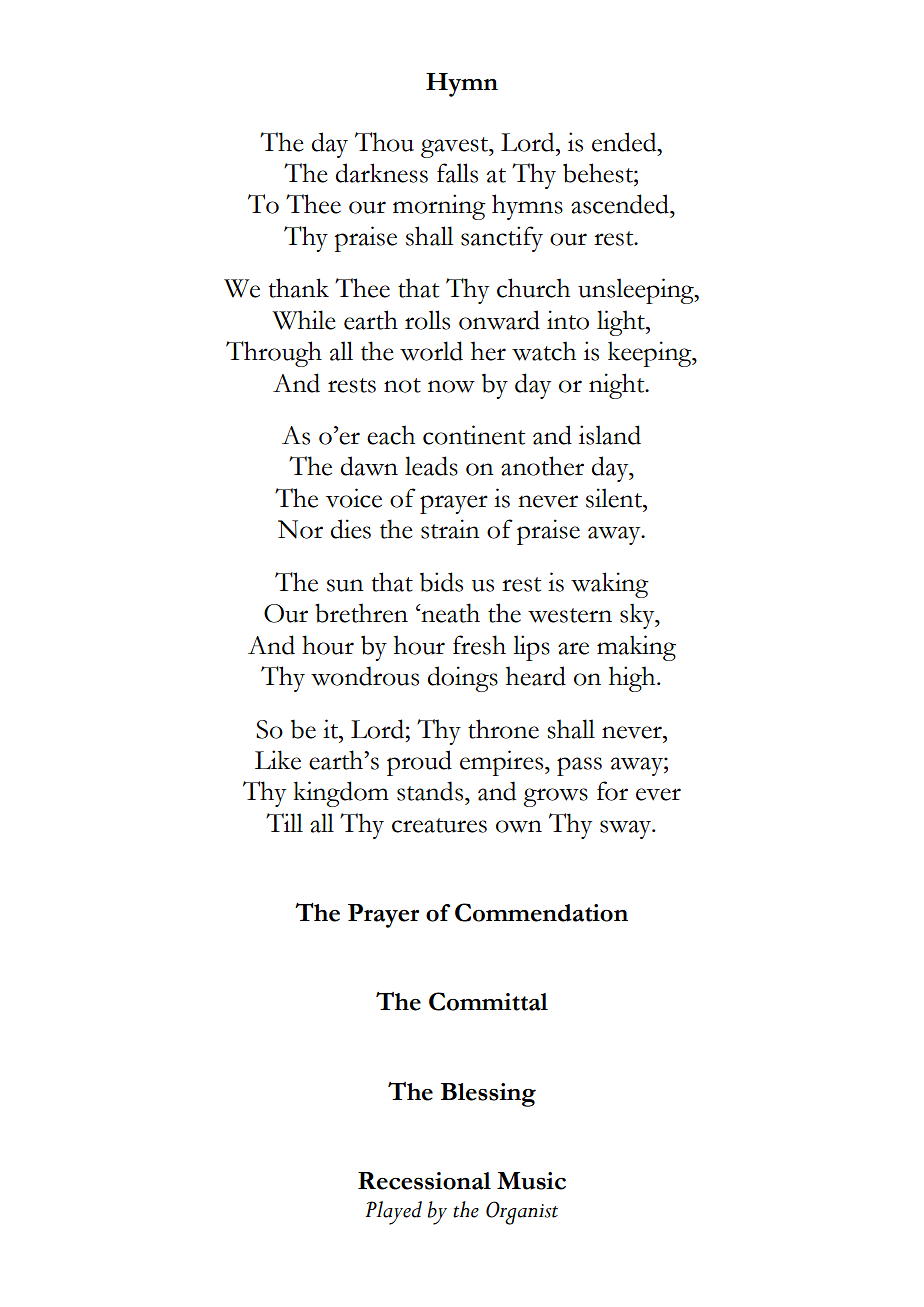 This screenshot has height=1307, width=924. Describe the element at coordinates (541, 912) in the screenshot. I see `Commendation` at that location.
